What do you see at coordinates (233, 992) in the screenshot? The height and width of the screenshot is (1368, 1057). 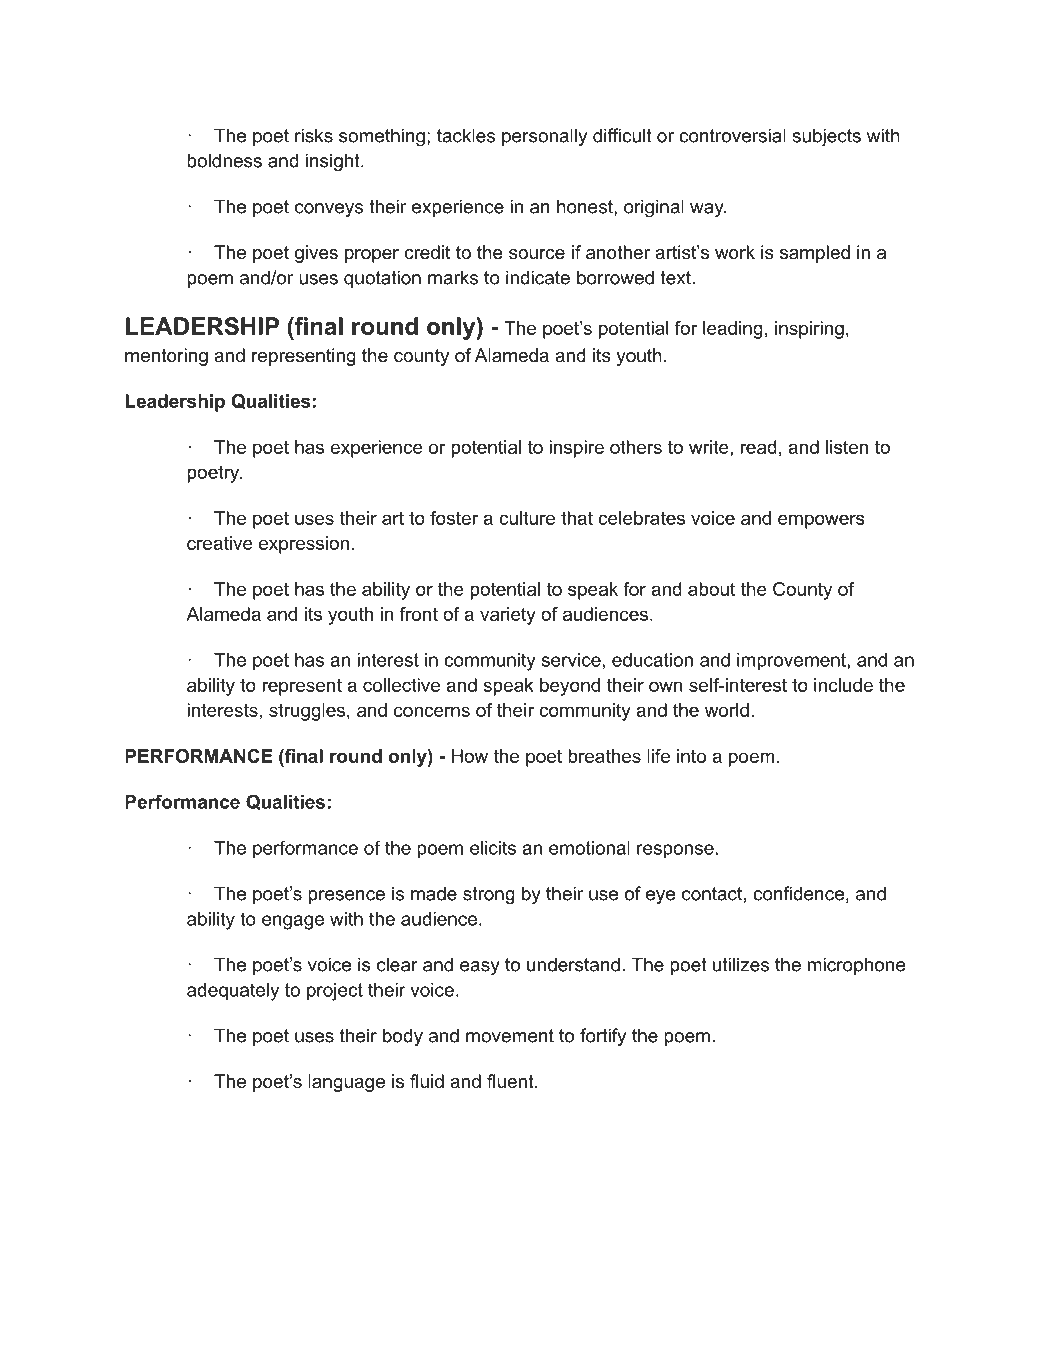 I see `adequately` at bounding box center [233, 992].
